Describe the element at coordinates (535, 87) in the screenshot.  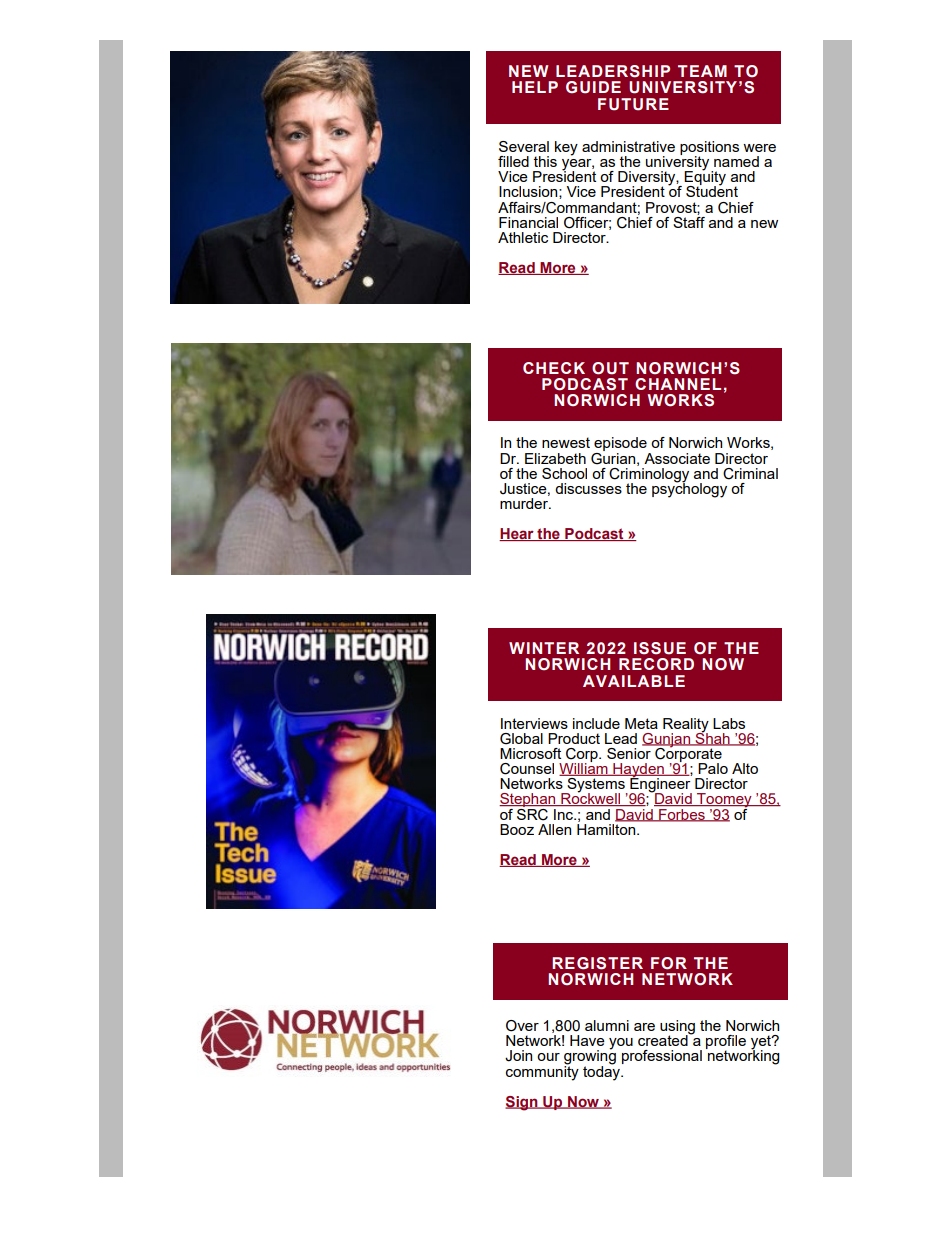
I see `HELP` at that location.
